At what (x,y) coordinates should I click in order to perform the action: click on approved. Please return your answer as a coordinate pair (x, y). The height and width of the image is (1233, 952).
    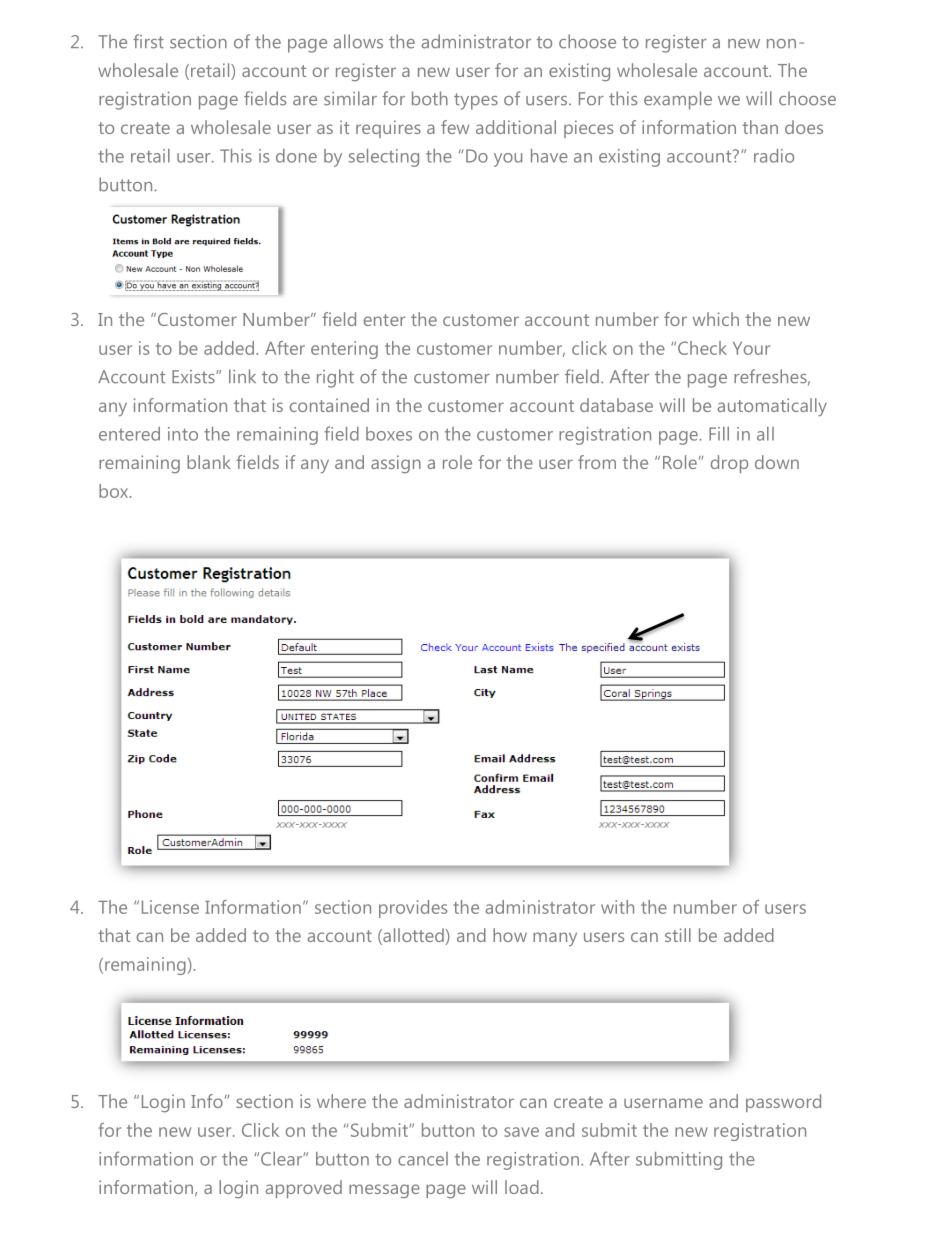
    Looking at the image, I should click on (303, 1189).
